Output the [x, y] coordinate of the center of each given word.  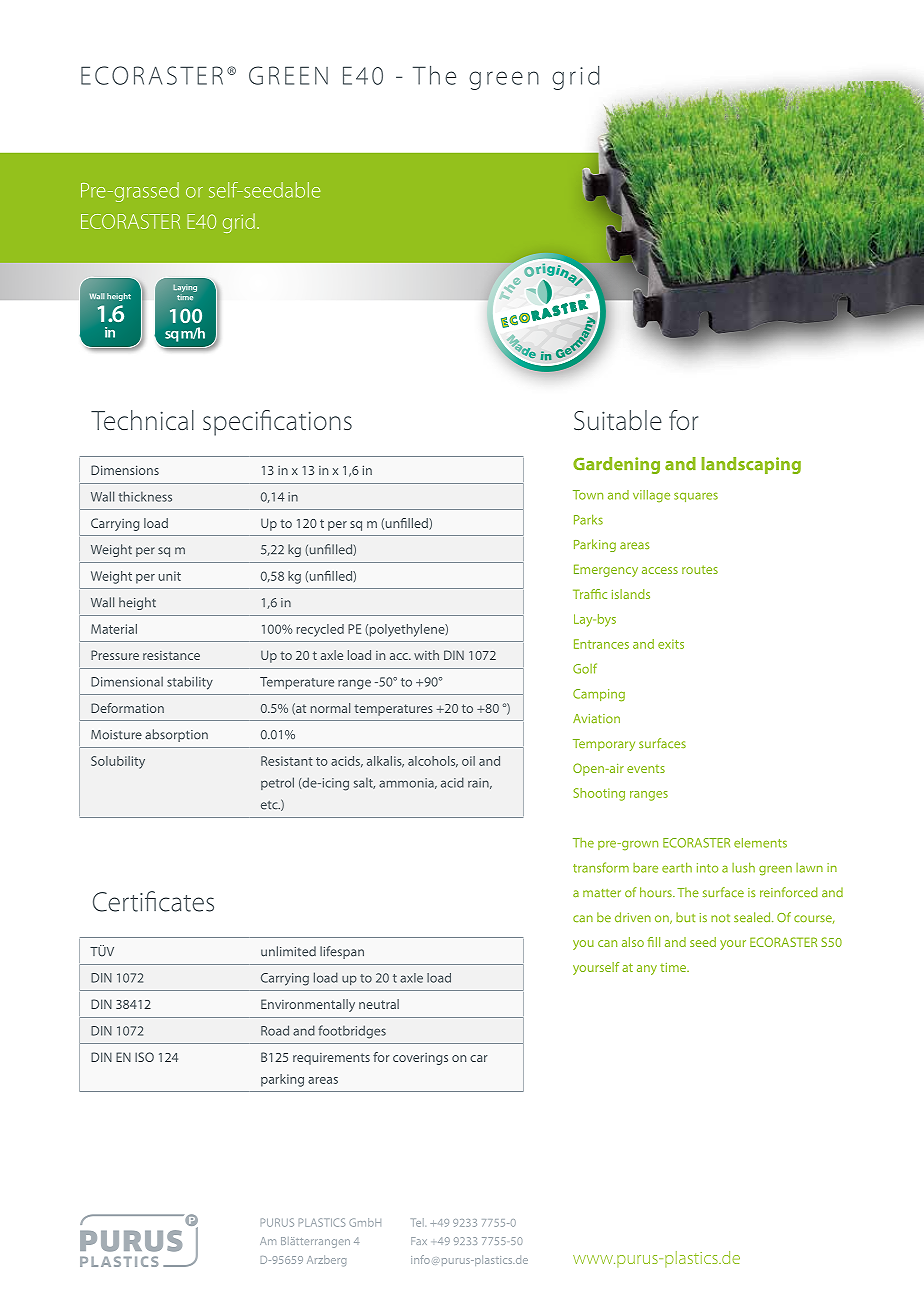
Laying [185, 288]
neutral [379, 1004]
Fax [419, 1241]
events [646, 769]
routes [700, 569]
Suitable [618, 420]
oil [468, 761]
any [647, 970]
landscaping [751, 465]
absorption [176, 735]
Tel [418, 1222]
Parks [588, 519]
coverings [420, 1059]
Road [275, 1030]
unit [170, 576]
